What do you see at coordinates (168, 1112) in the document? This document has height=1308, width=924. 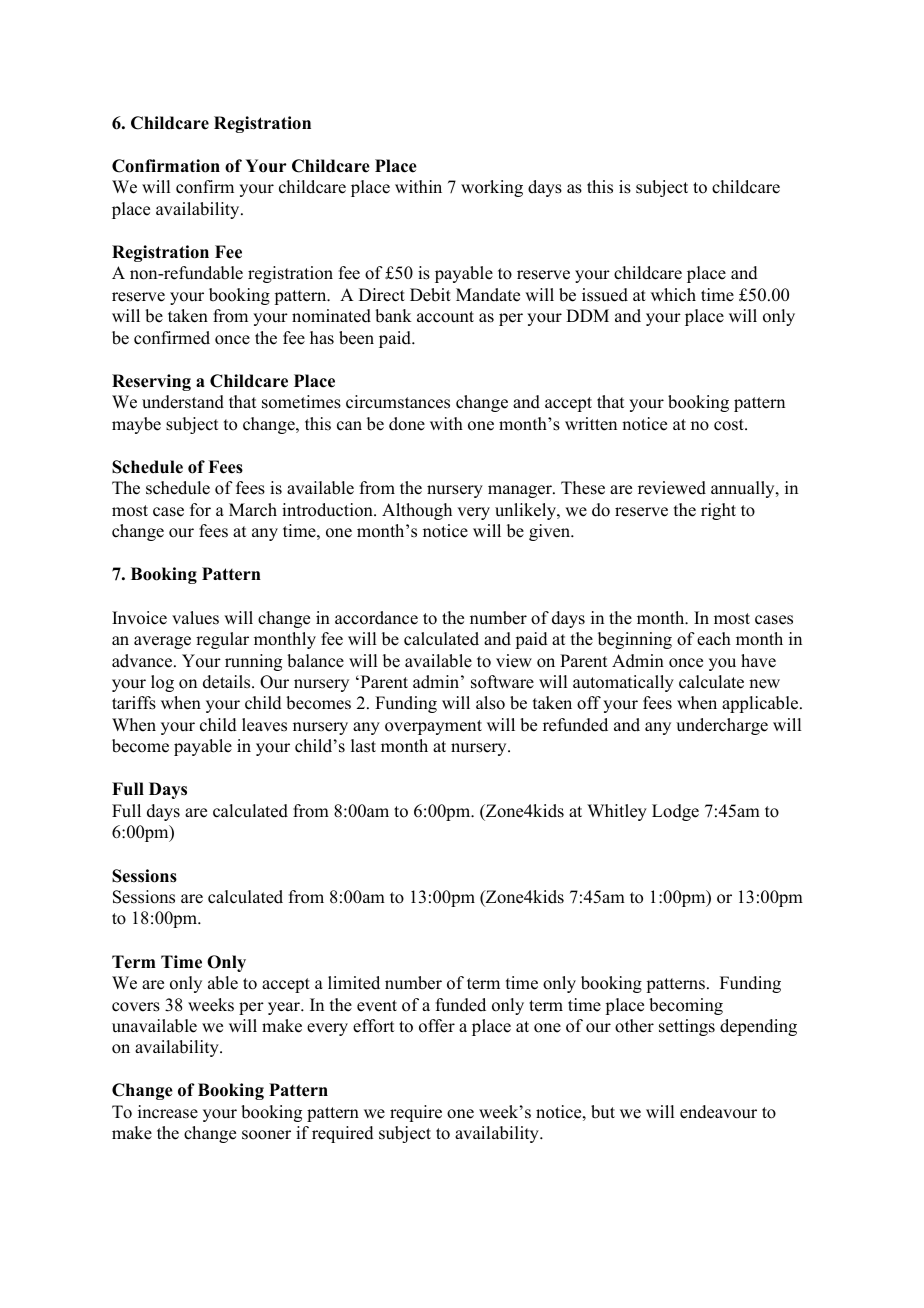 I see `increase` at bounding box center [168, 1112].
